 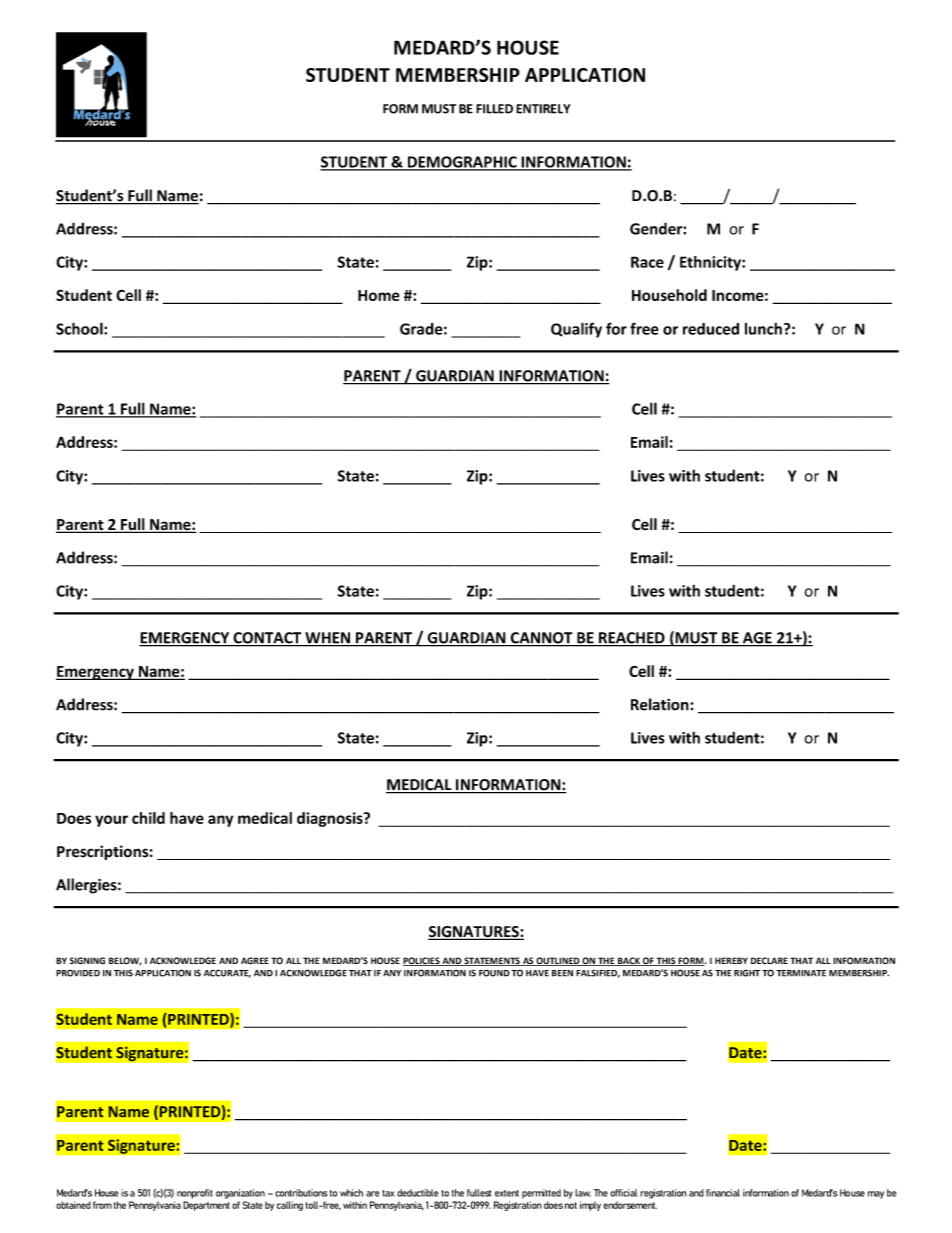 What do you see at coordinates (763, 329) in the image?
I see `lunch` at bounding box center [763, 329].
